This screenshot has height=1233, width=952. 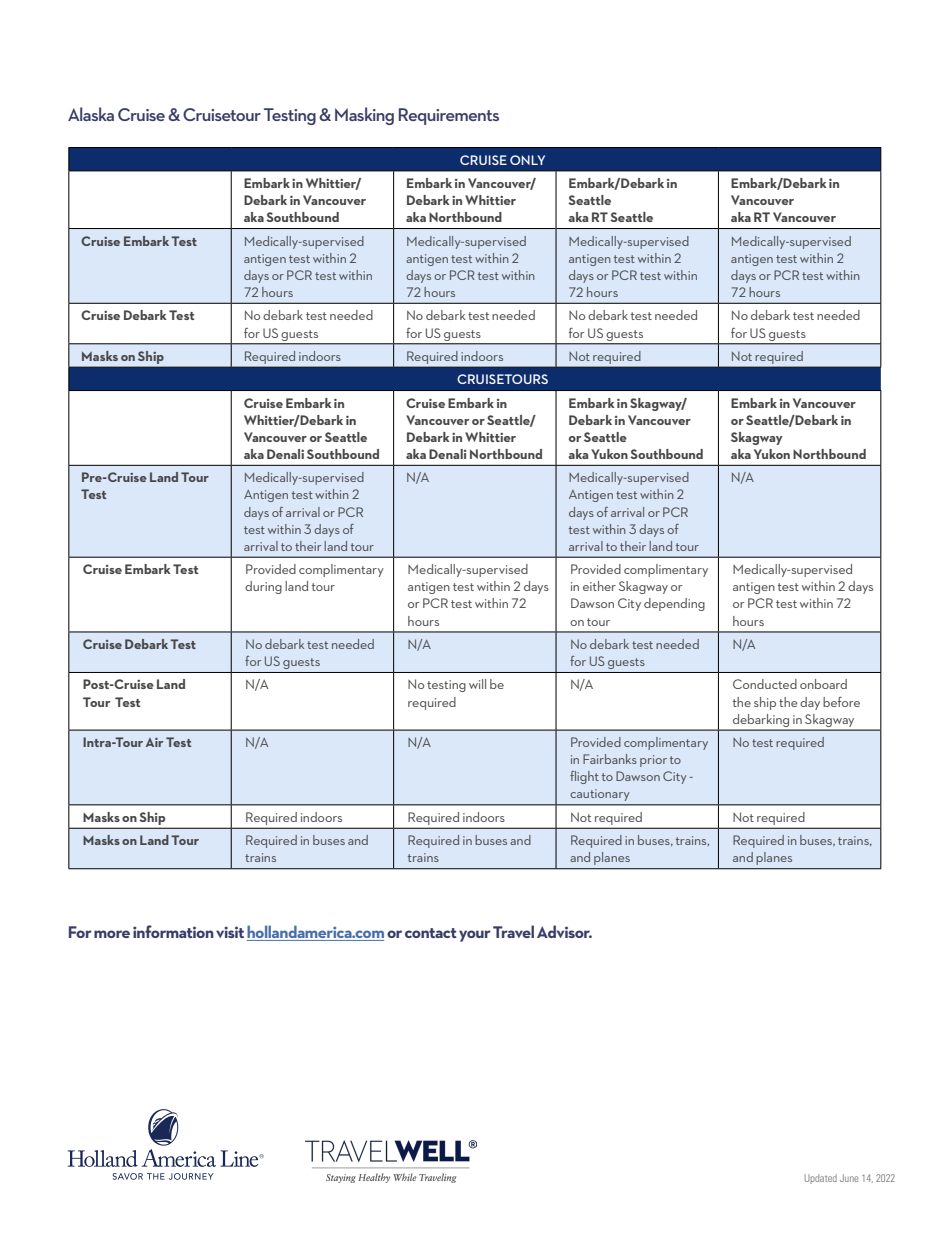 What do you see at coordinates (475, 936) in the screenshot?
I see `your` at bounding box center [475, 936].
